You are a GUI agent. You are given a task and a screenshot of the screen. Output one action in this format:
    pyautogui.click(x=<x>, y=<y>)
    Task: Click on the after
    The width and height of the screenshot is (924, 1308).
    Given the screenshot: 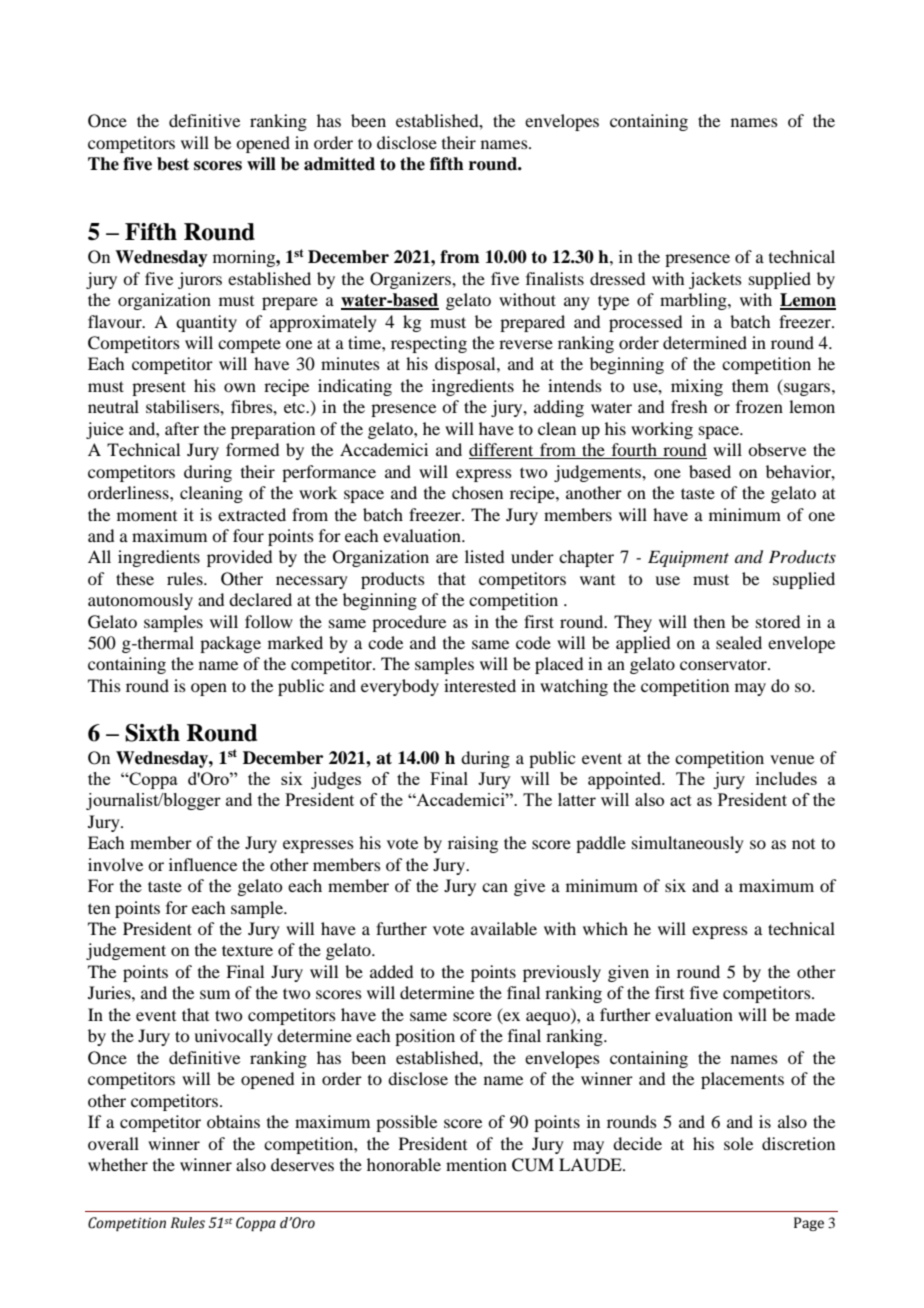 What is the action you would take?
    pyautogui.click(x=182, y=428)
